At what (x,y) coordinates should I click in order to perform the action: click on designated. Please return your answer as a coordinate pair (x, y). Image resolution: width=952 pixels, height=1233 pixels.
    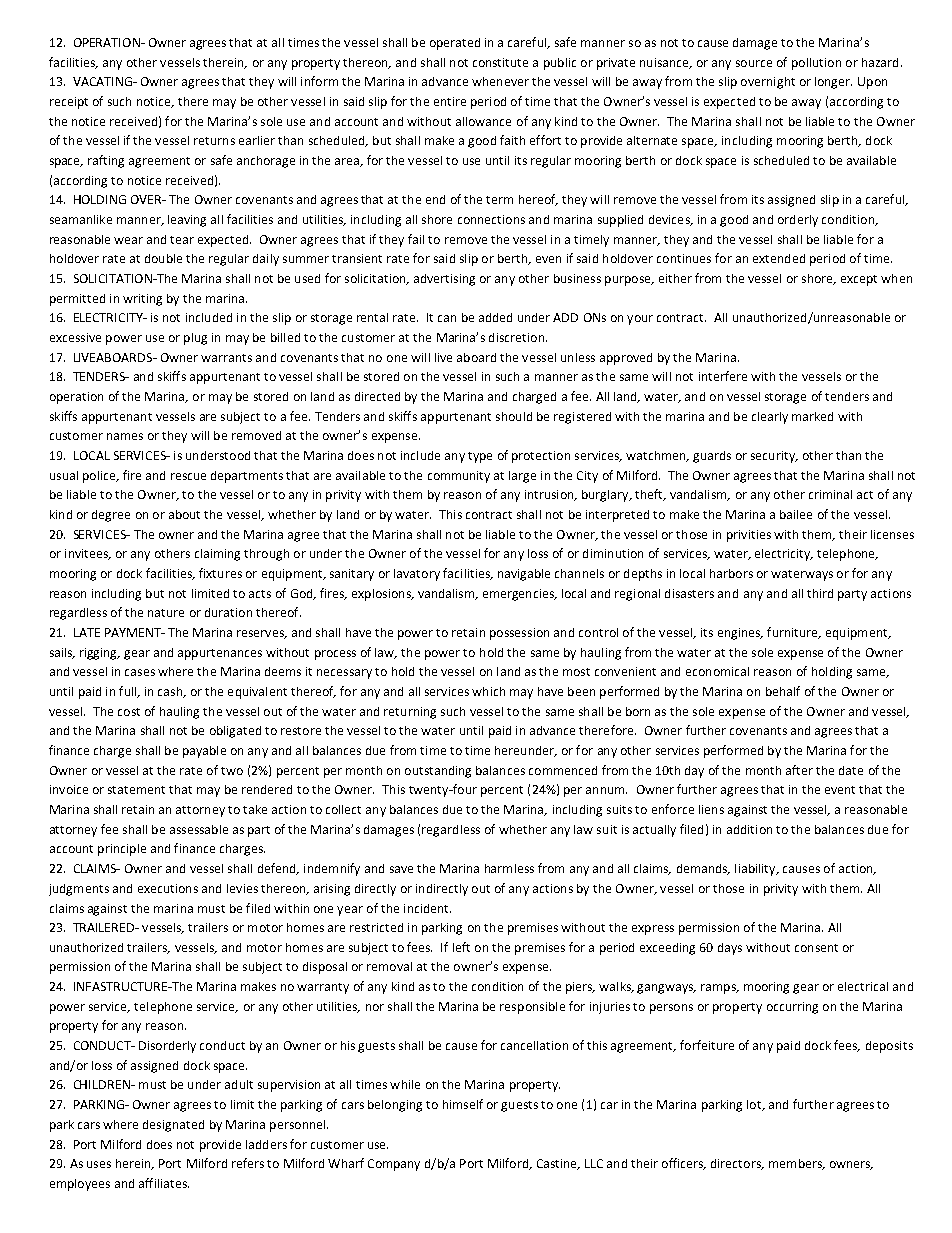
    Looking at the image, I should click on (173, 1126).
